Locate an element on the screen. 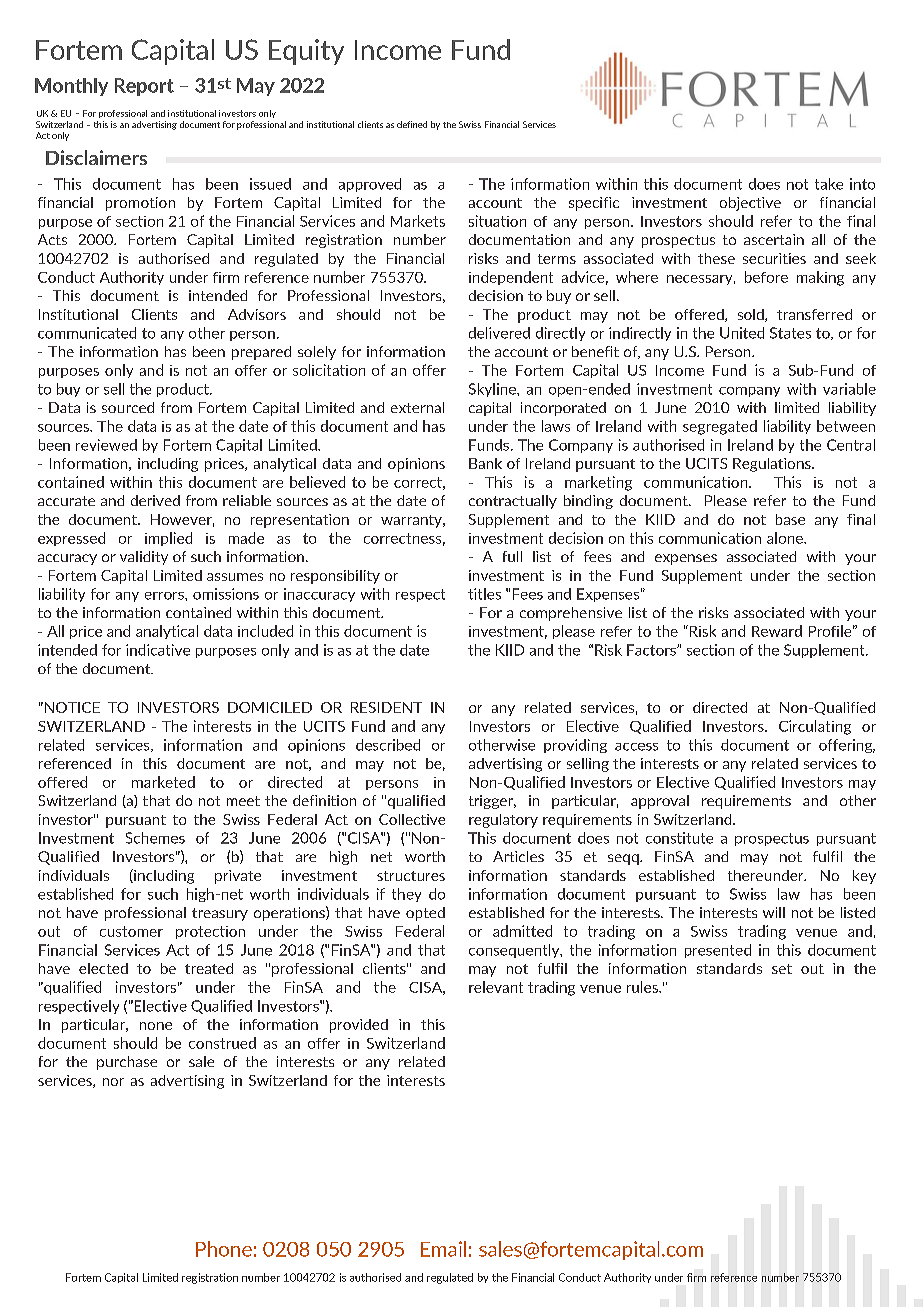 Image resolution: width=924 pixels, height=1308 pixels. Report is located at coordinates (144, 87).
